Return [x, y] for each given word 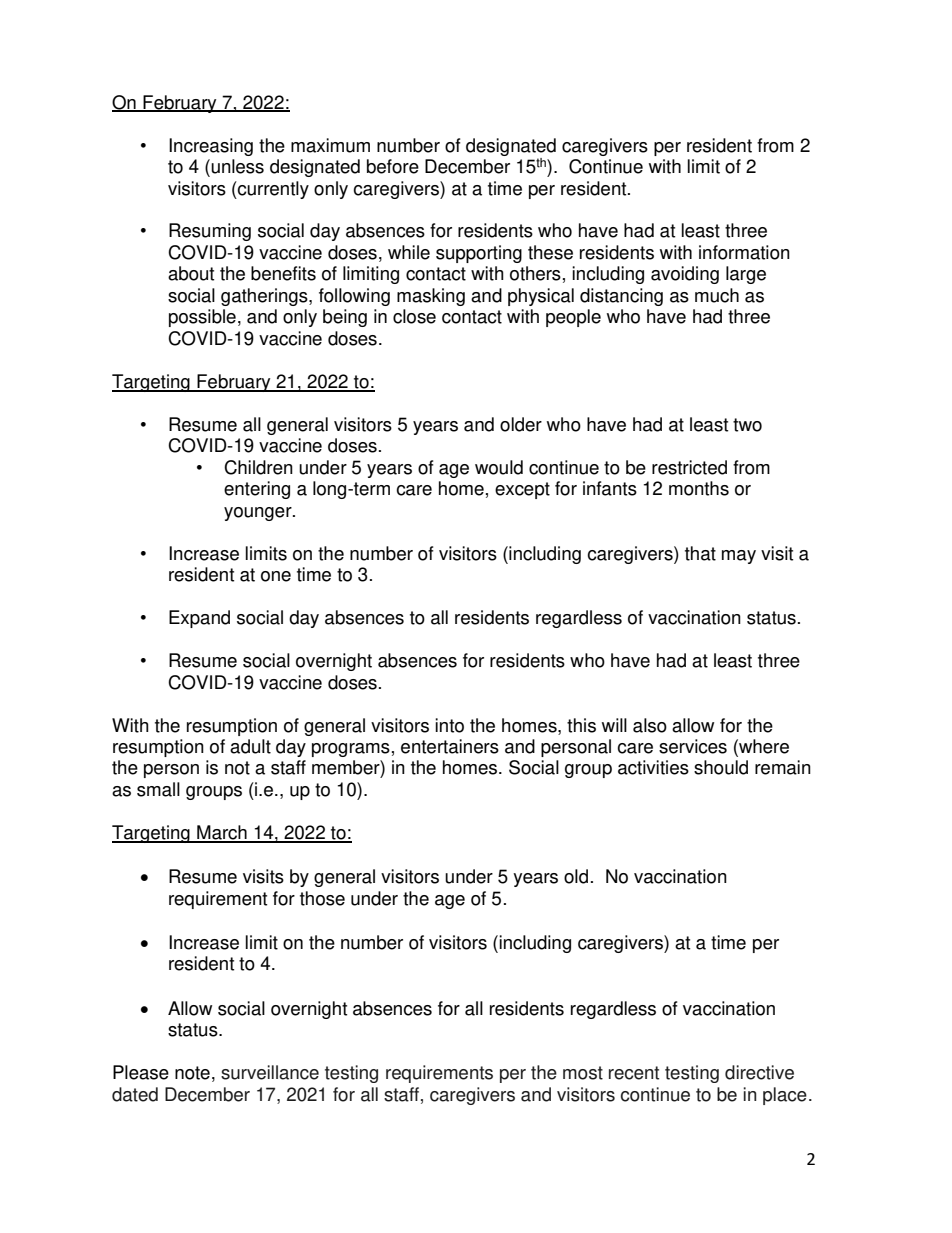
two [747, 425]
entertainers [450, 746]
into [449, 725]
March [222, 833]
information [744, 252]
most [583, 1073]
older [521, 424]
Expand [199, 619]
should [721, 767]
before [393, 166]
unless [237, 166]
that [700, 553]
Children [258, 467]
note [192, 1073]
